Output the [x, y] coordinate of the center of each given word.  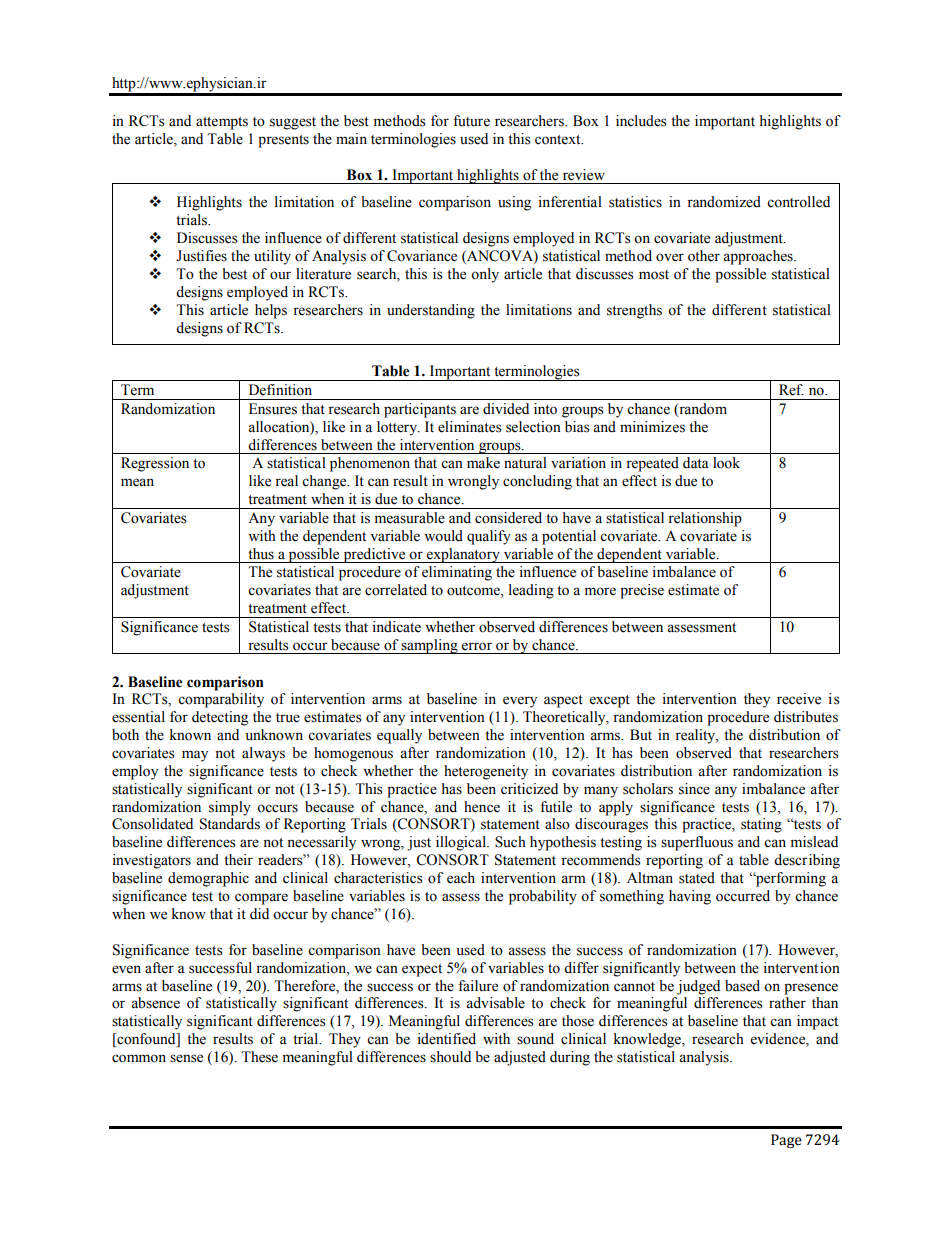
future [471, 121]
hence [482, 807]
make [483, 463]
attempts [222, 123]
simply [230, 808]
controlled [798, 202]
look [726, 463]
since [694, 789]
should [450, 1057]
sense [186, 1058]
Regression [155, 464]
